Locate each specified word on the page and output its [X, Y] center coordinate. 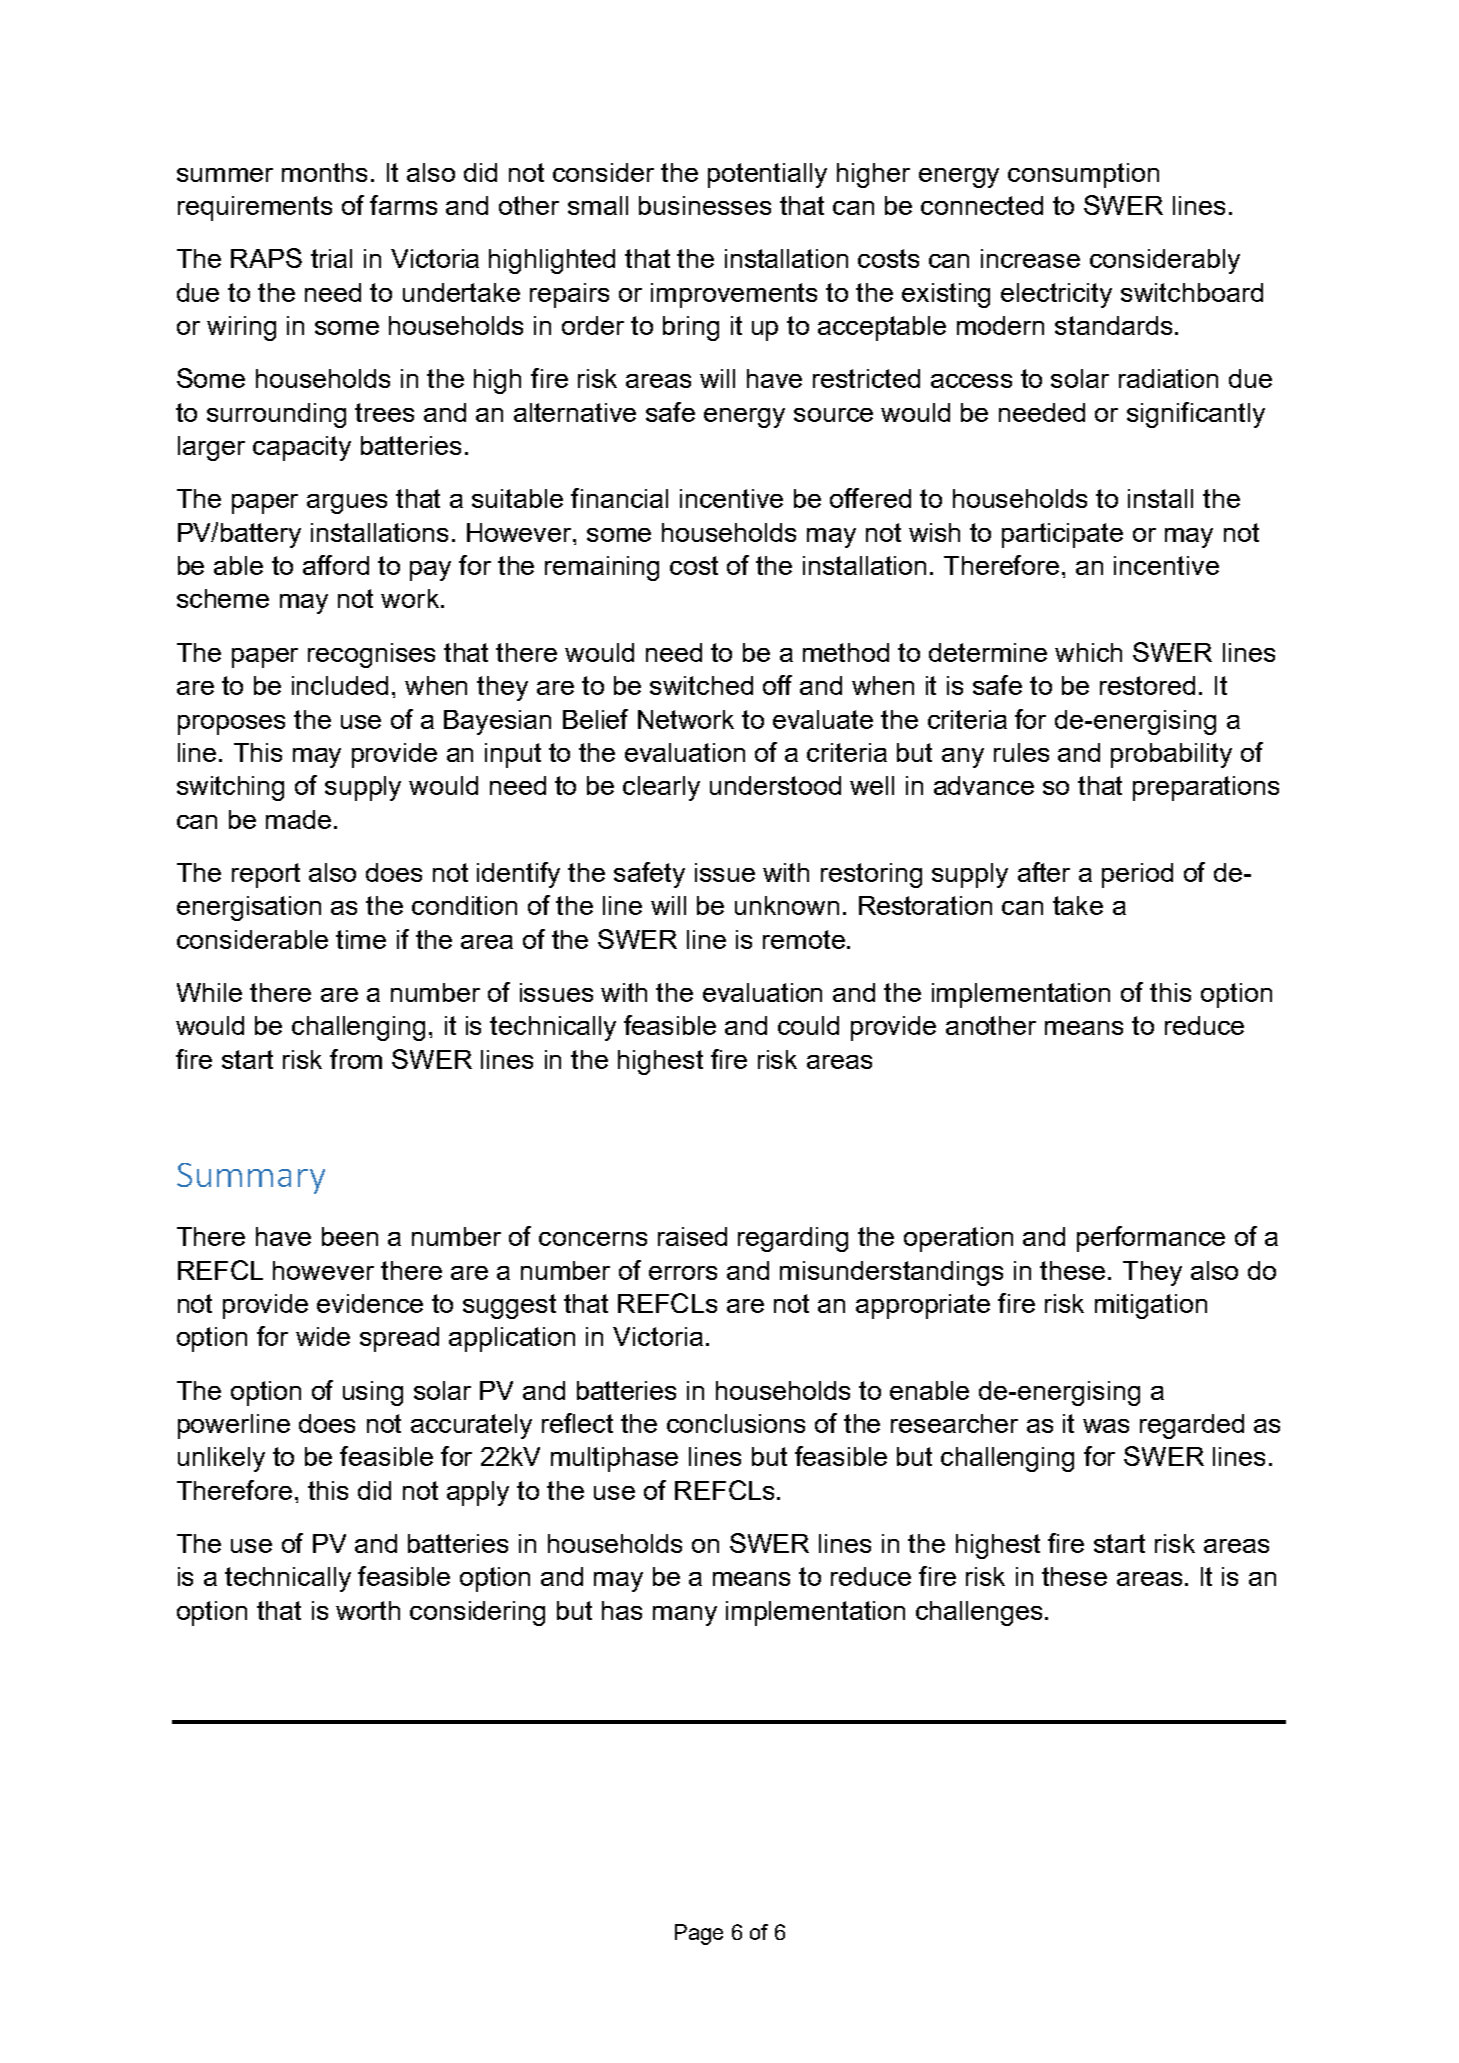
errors [683, 1273]
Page [699, 1934]
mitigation [1151, 1306]
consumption [1083, 175]
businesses [705, 205]
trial [331, 258]
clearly [661, 788]
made [298, 819]
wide [323, 1336]
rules [1021, 752]
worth [368, 1610]
